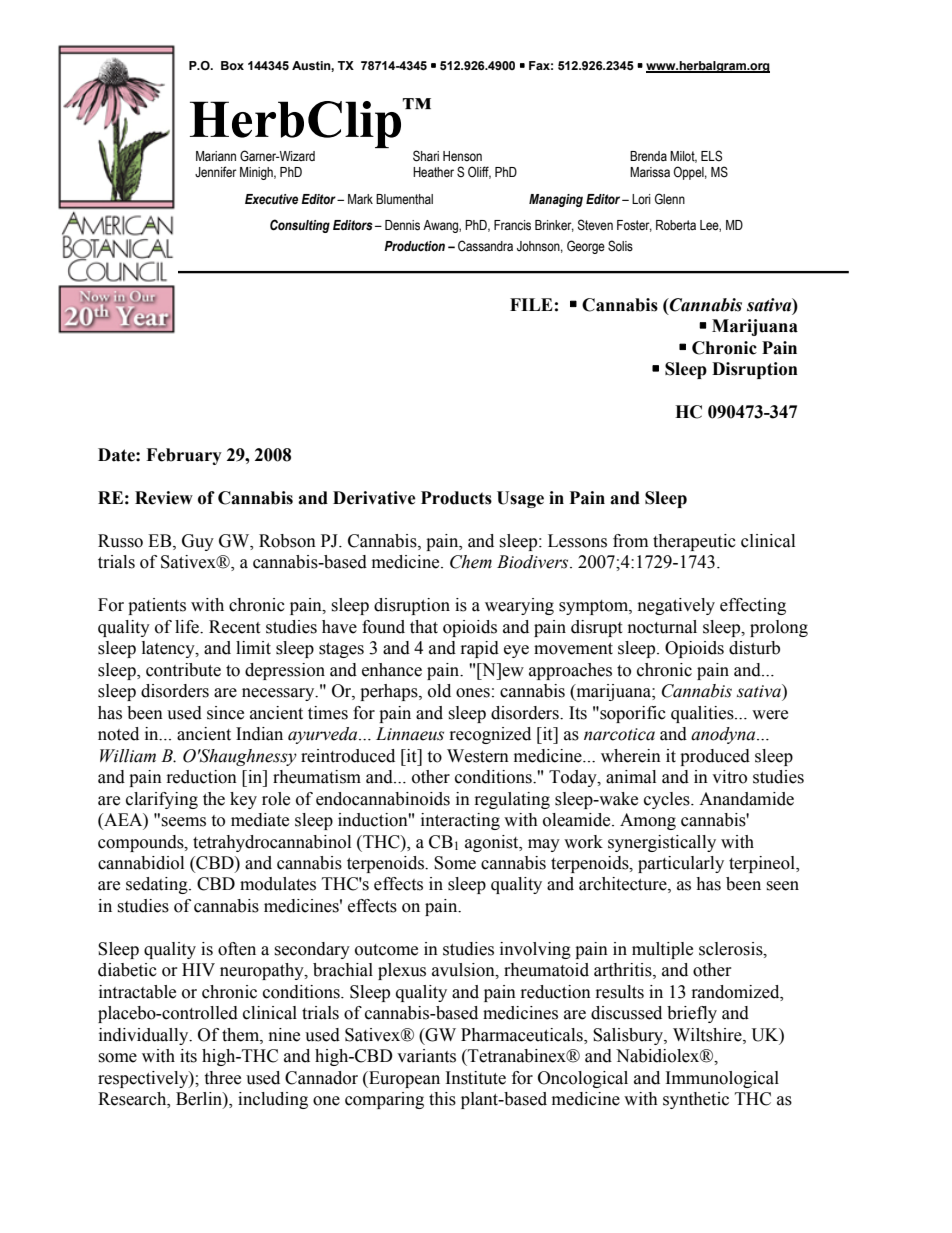 The width and height of the document is (952, 1233). Describe the element at coordinates (478, 756) in the document. I see `Western` at that location.
